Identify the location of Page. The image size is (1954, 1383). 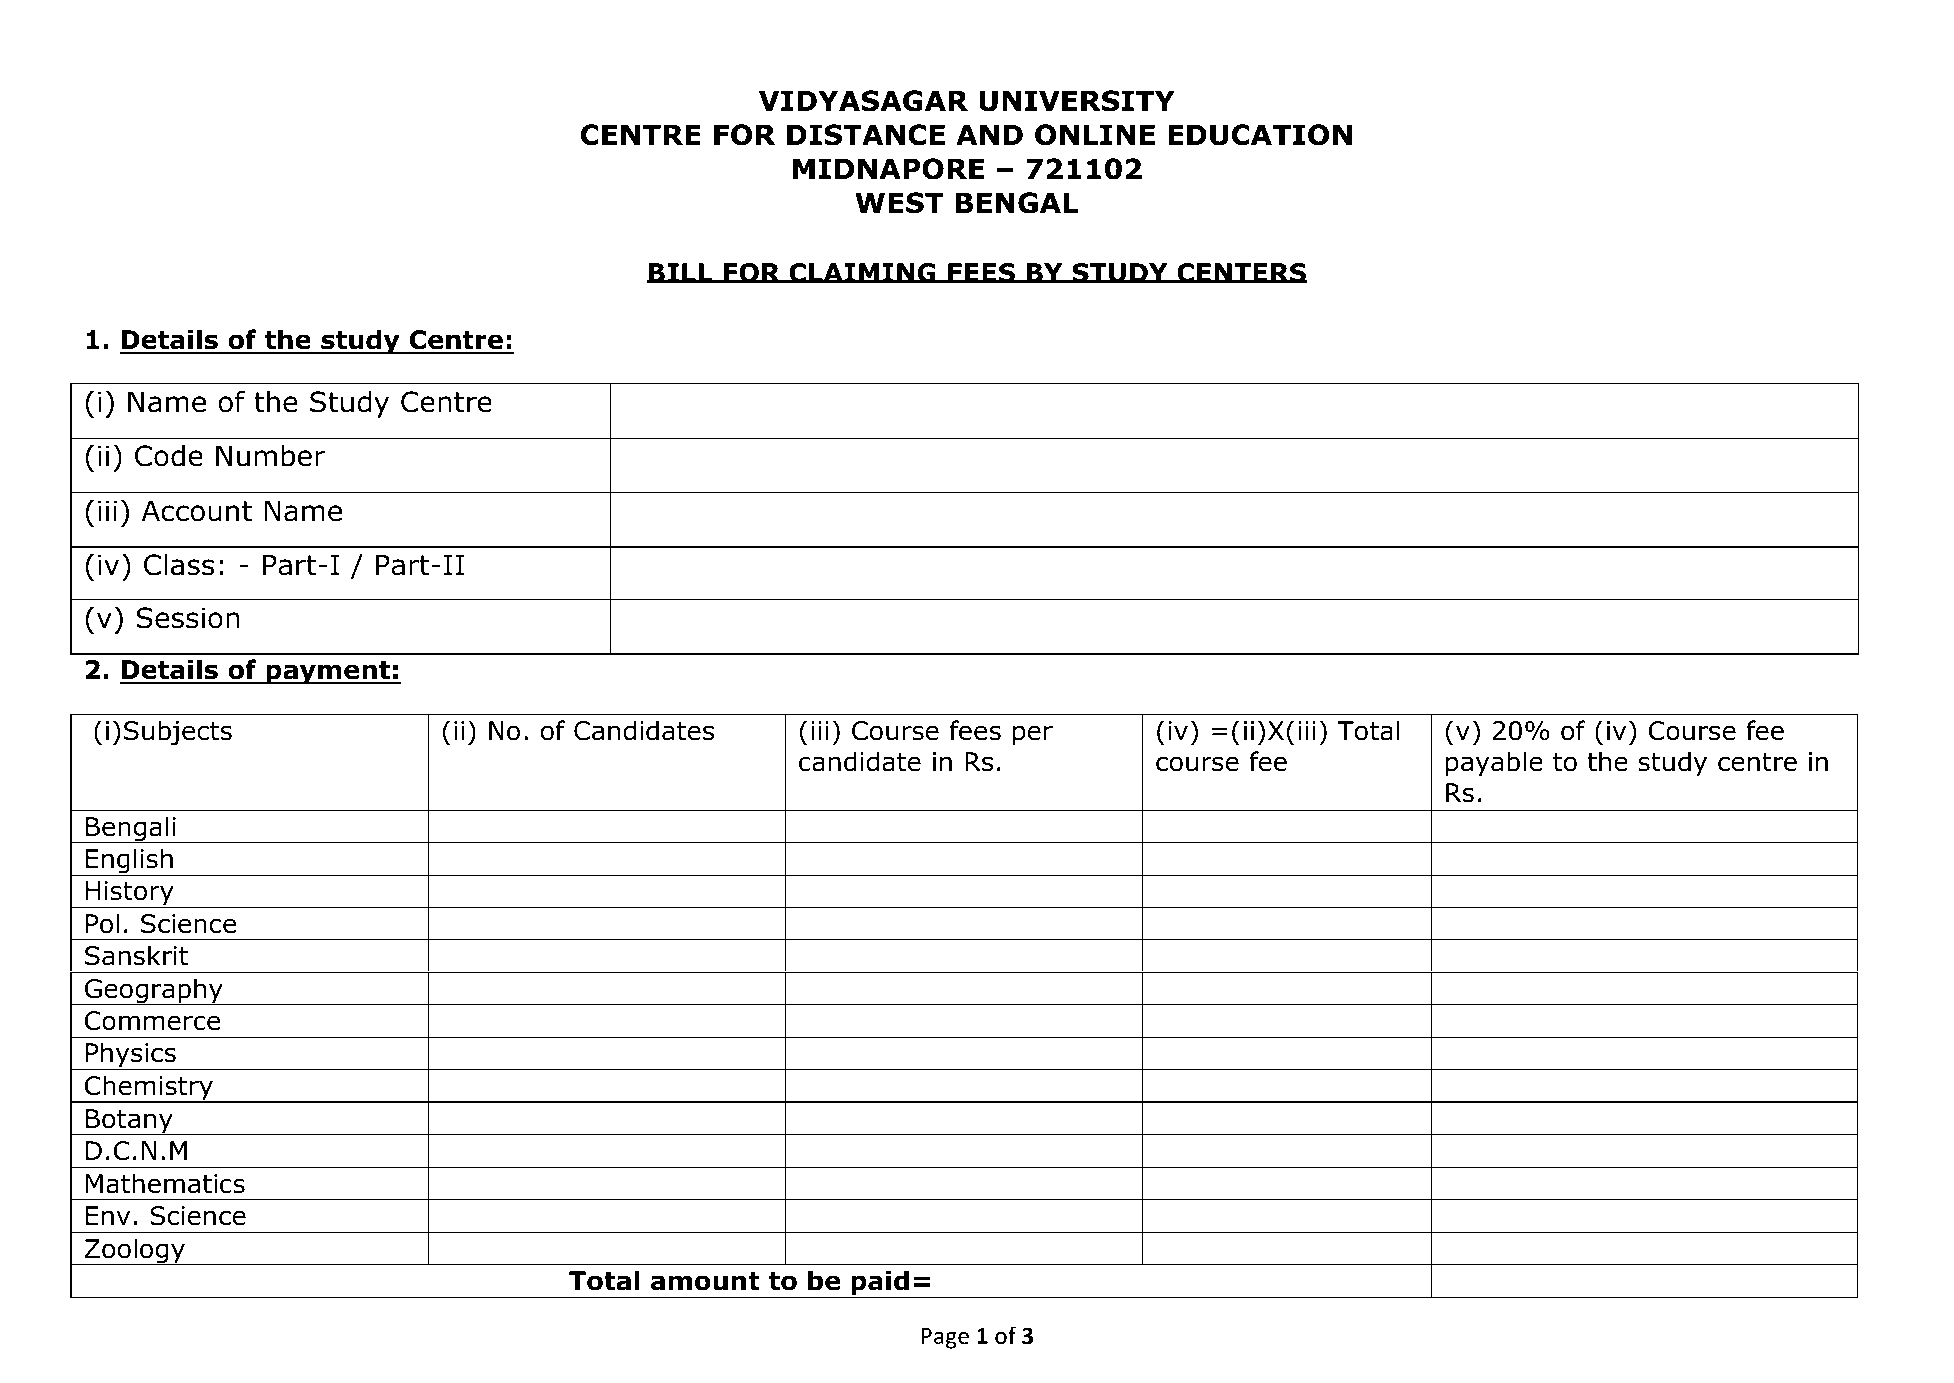
(945, 1338).
